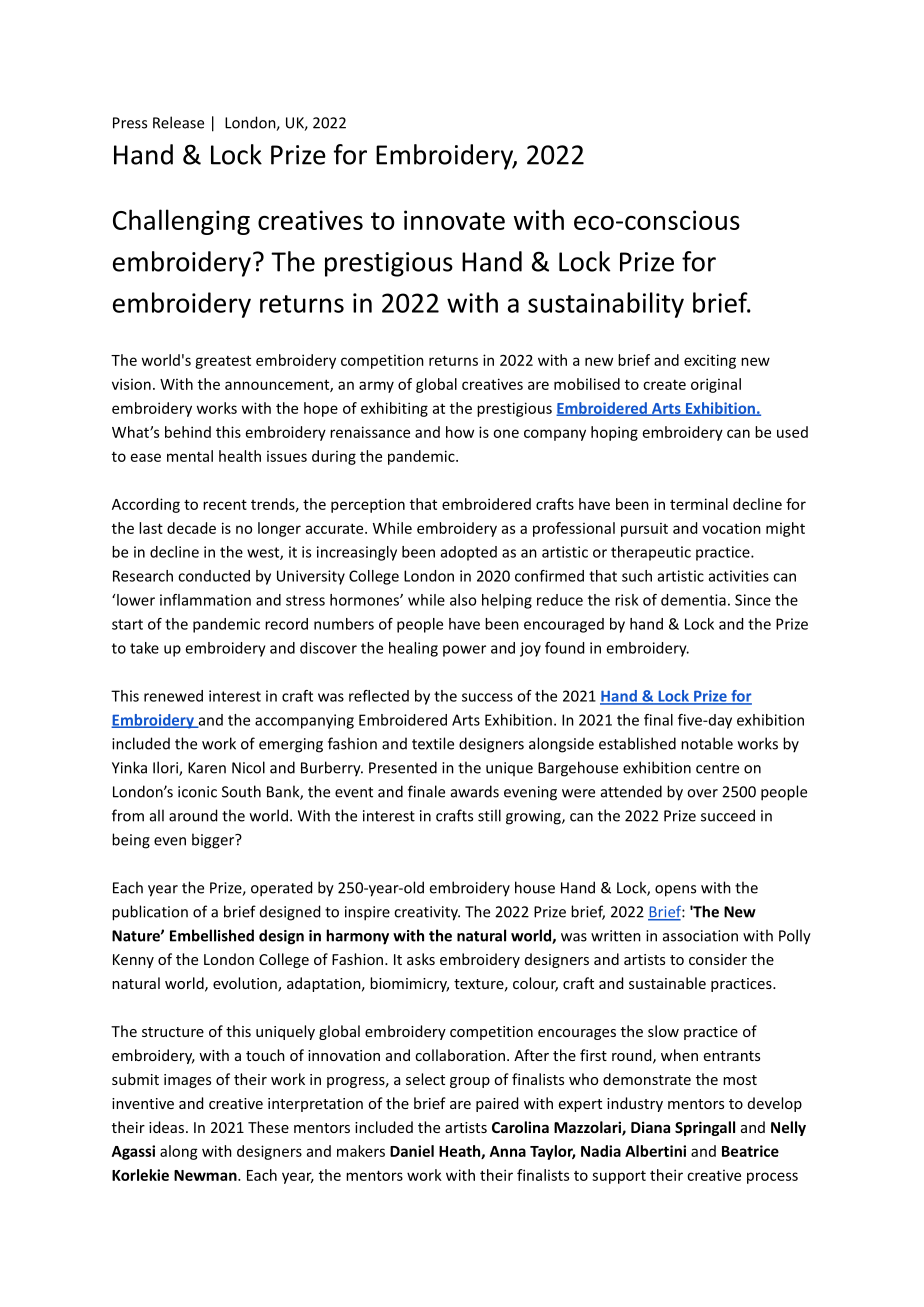 Image resolution: width=924 pixels, height=1307 pixels. What do you see at coordinates (707, 743) in the screenshot?
I see `notable` at bounding box center [707, 743].
